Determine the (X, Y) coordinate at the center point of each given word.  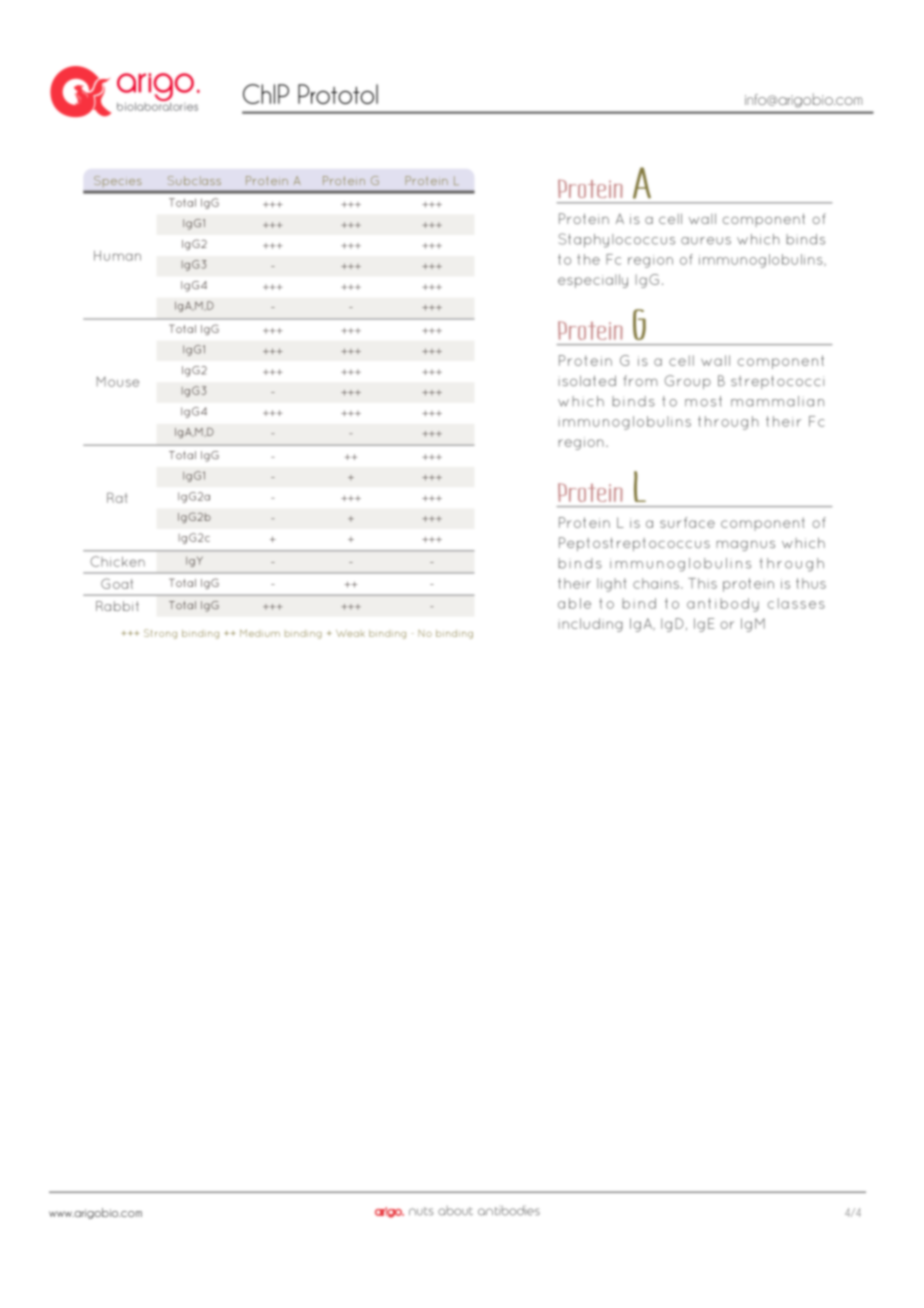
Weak (350, 633)
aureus (706, 241)
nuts (421, 1211)
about (455, 1211)
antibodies (509, 1210)
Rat (117, 497)
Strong (160, 634)
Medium (260, 633)
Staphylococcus (616, 240)
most (703, 401)
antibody (723, 605)
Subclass (194, 180)
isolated (587, 380)
